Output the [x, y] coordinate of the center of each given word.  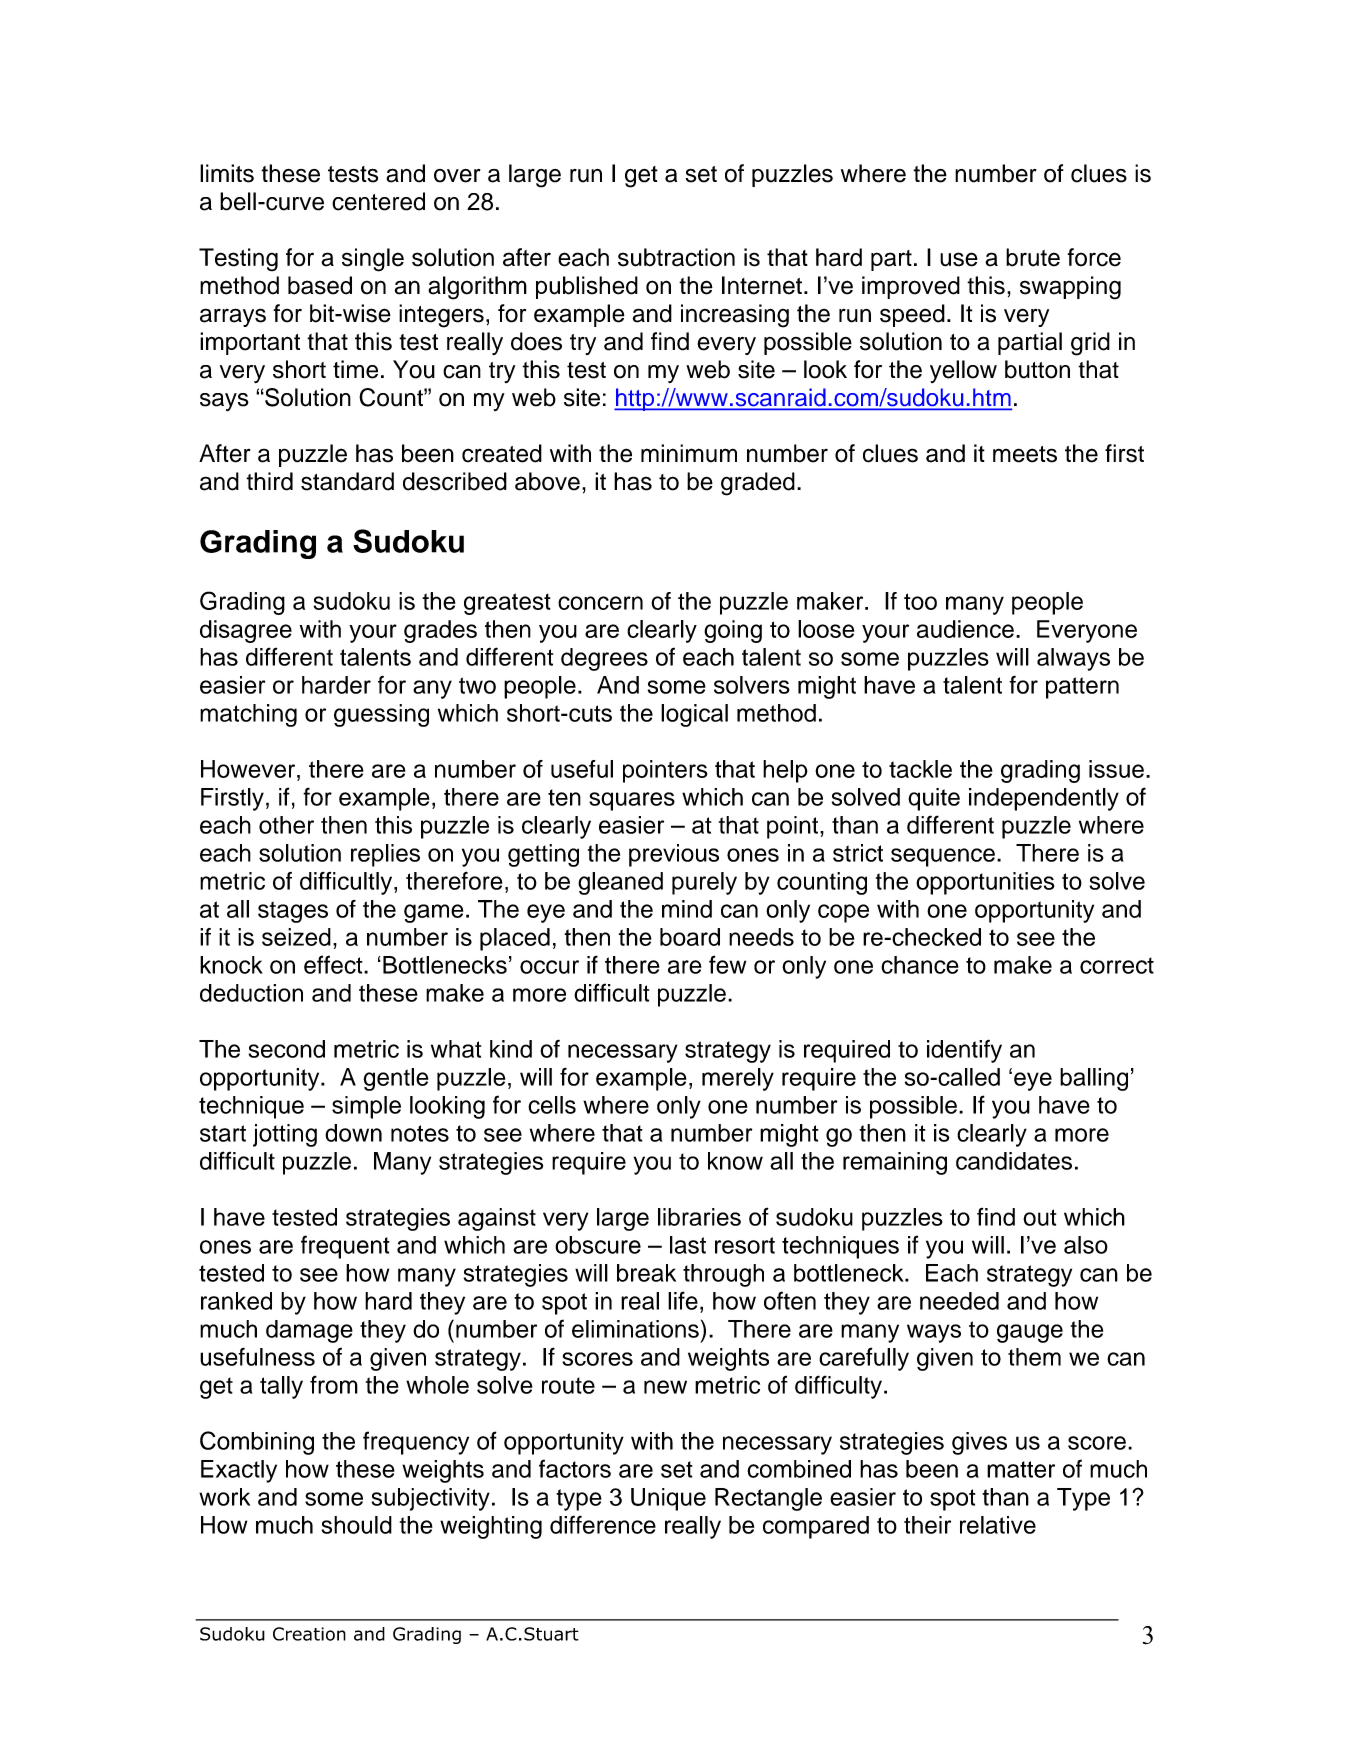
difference [603, 1524]
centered [378, 201]
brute [1033, 257]
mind [687, 909]
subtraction [676, 257]
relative [998, 1525]
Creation [309, 1634]
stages [293, 912]
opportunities [985, 883]
